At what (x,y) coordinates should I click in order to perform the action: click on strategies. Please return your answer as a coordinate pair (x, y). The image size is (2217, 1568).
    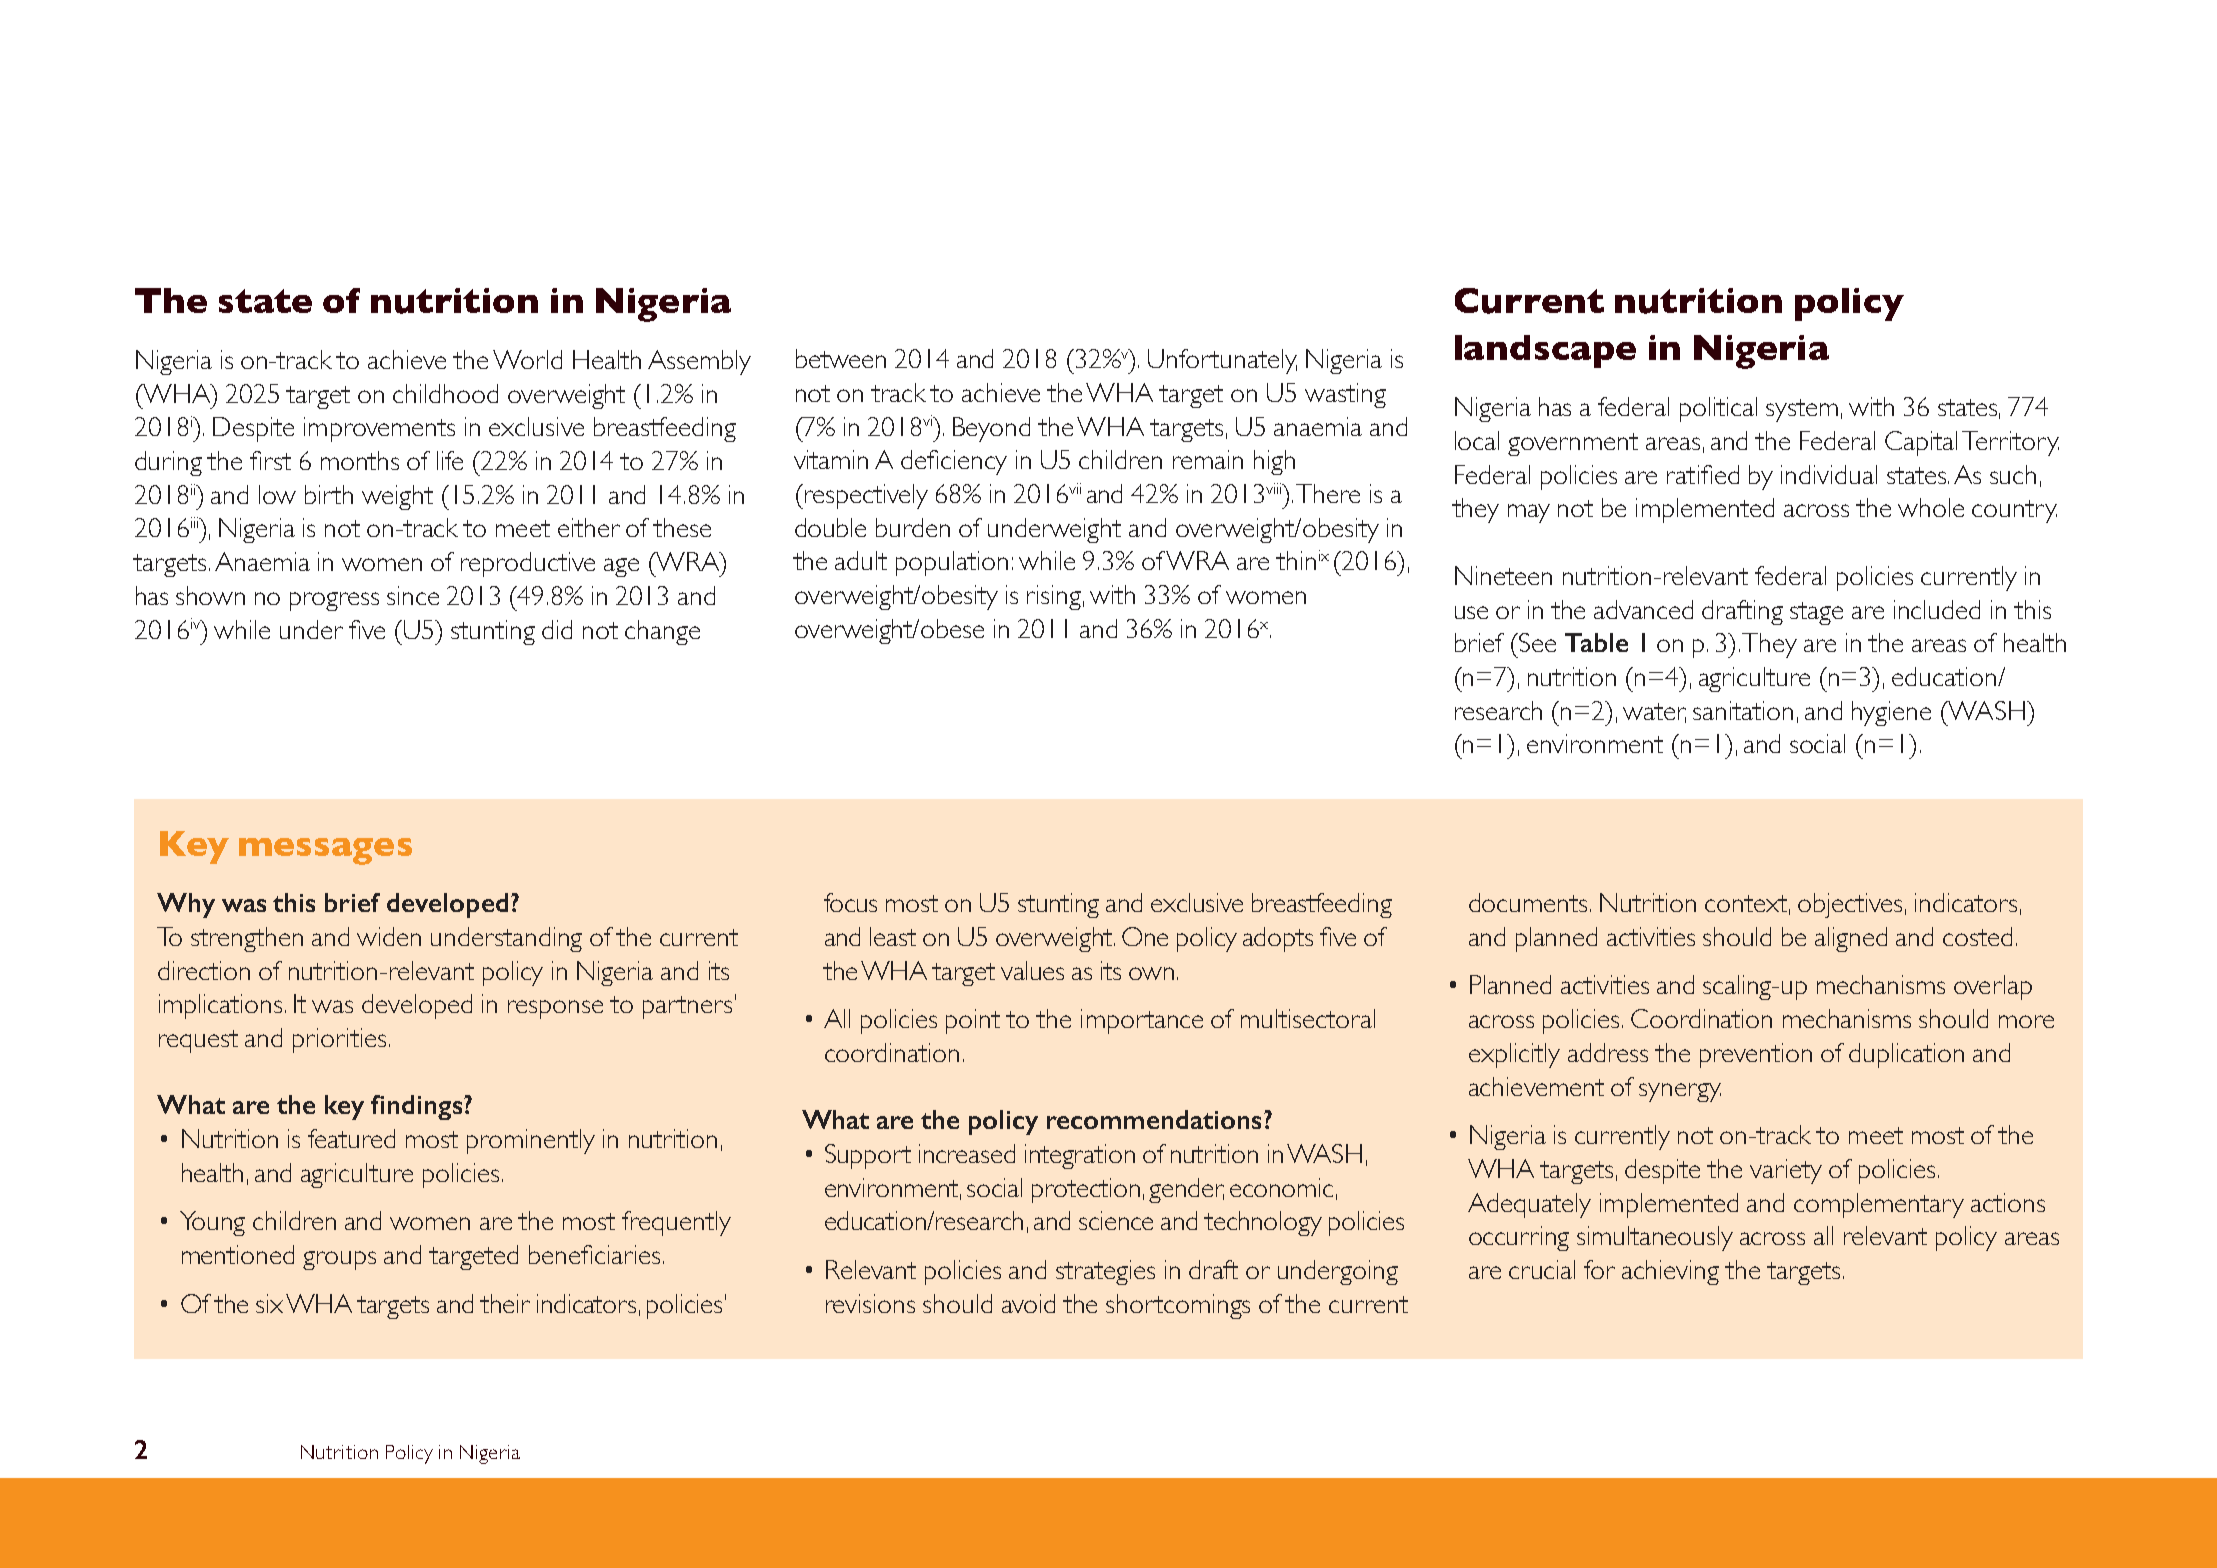
    Looking at the image, I should click on (1105, 1272).
